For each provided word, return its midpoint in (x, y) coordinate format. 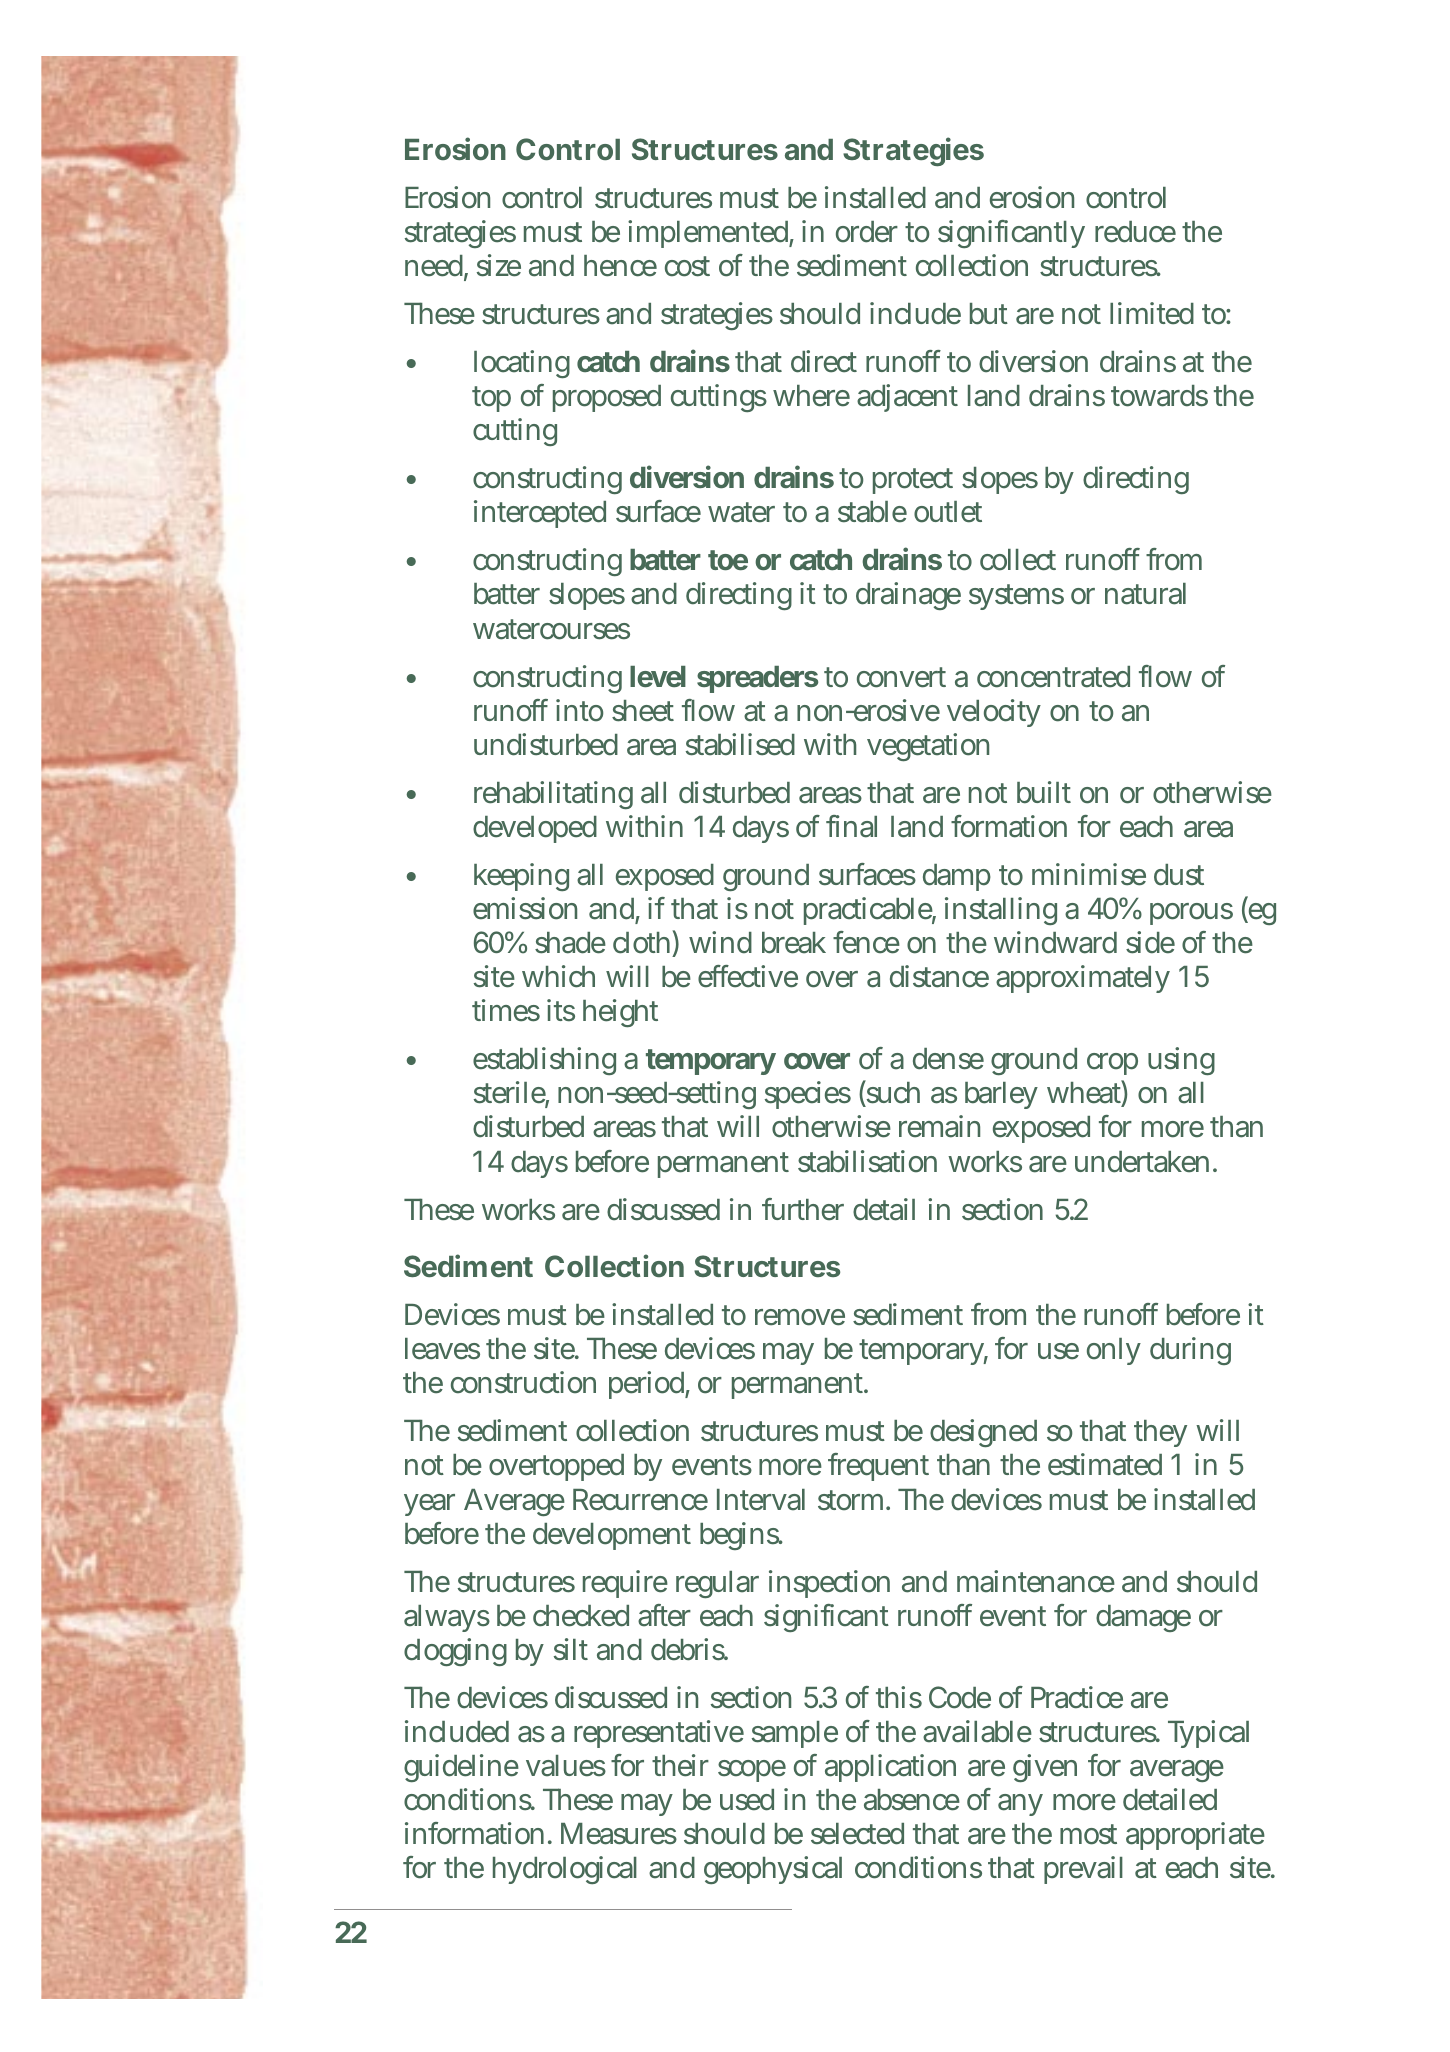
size (499, 265)
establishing (544, 1061)
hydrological (565, 1870)
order (867, 232)
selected (857, 1834)
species (808, 1095)
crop (1112, 1064)
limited (1152, 313)
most (1088, 1834)
